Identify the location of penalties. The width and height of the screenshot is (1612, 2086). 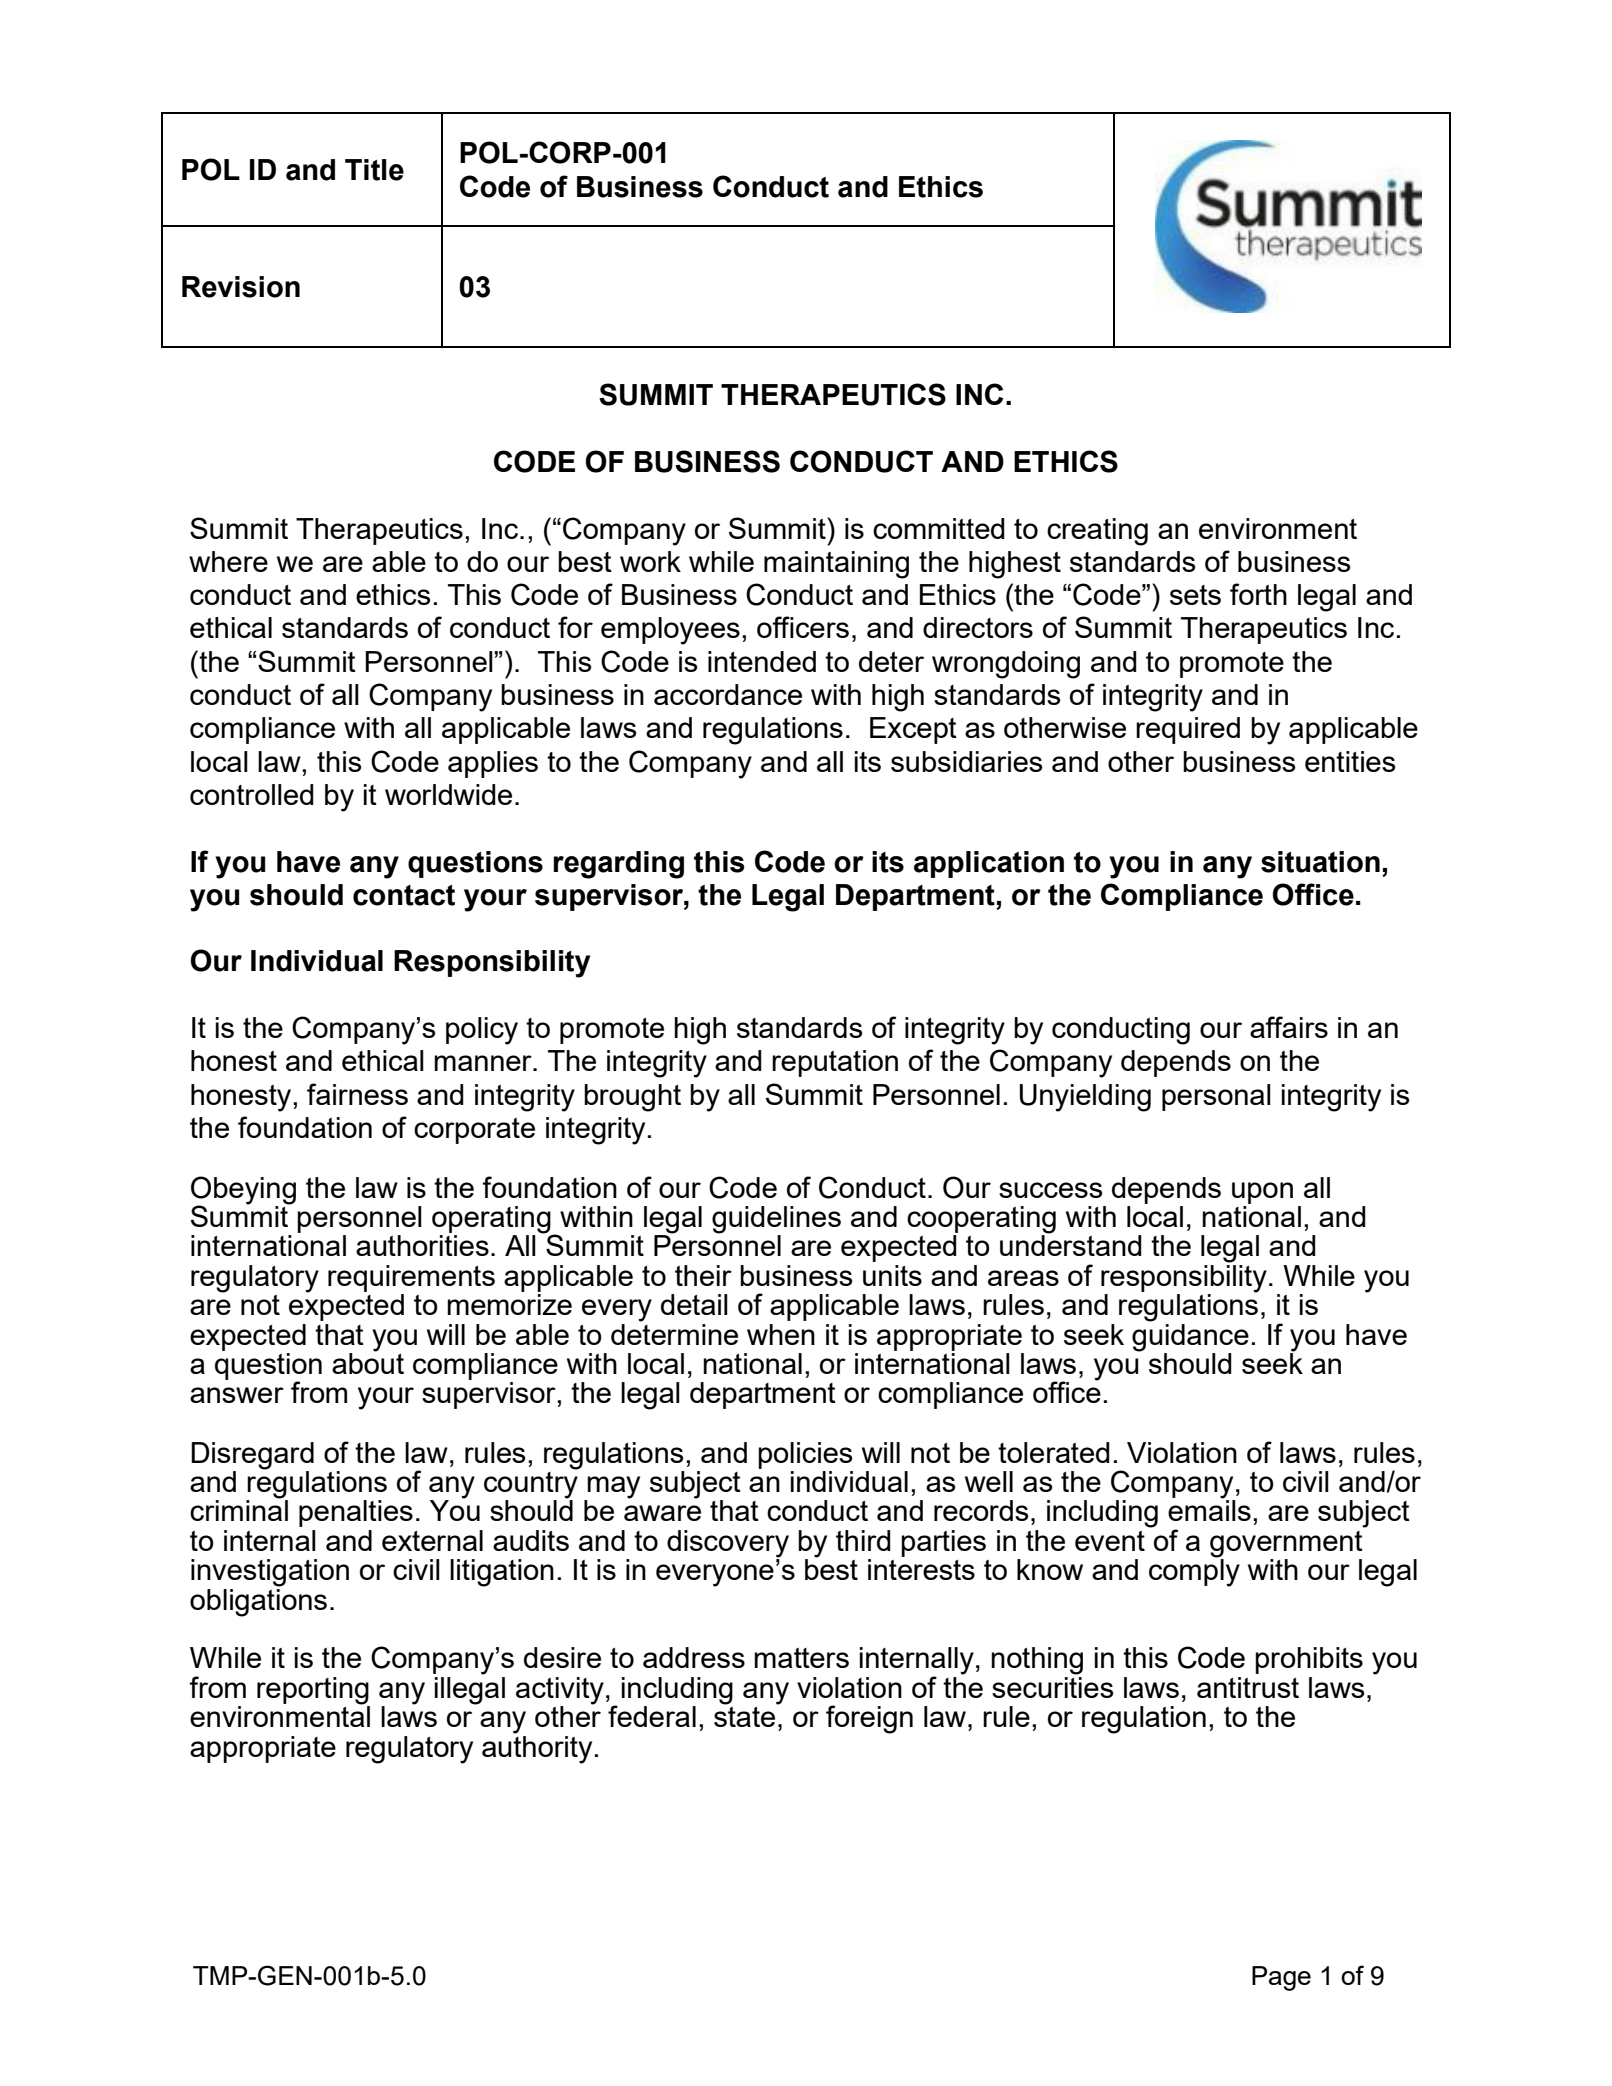
(356, 1513).
